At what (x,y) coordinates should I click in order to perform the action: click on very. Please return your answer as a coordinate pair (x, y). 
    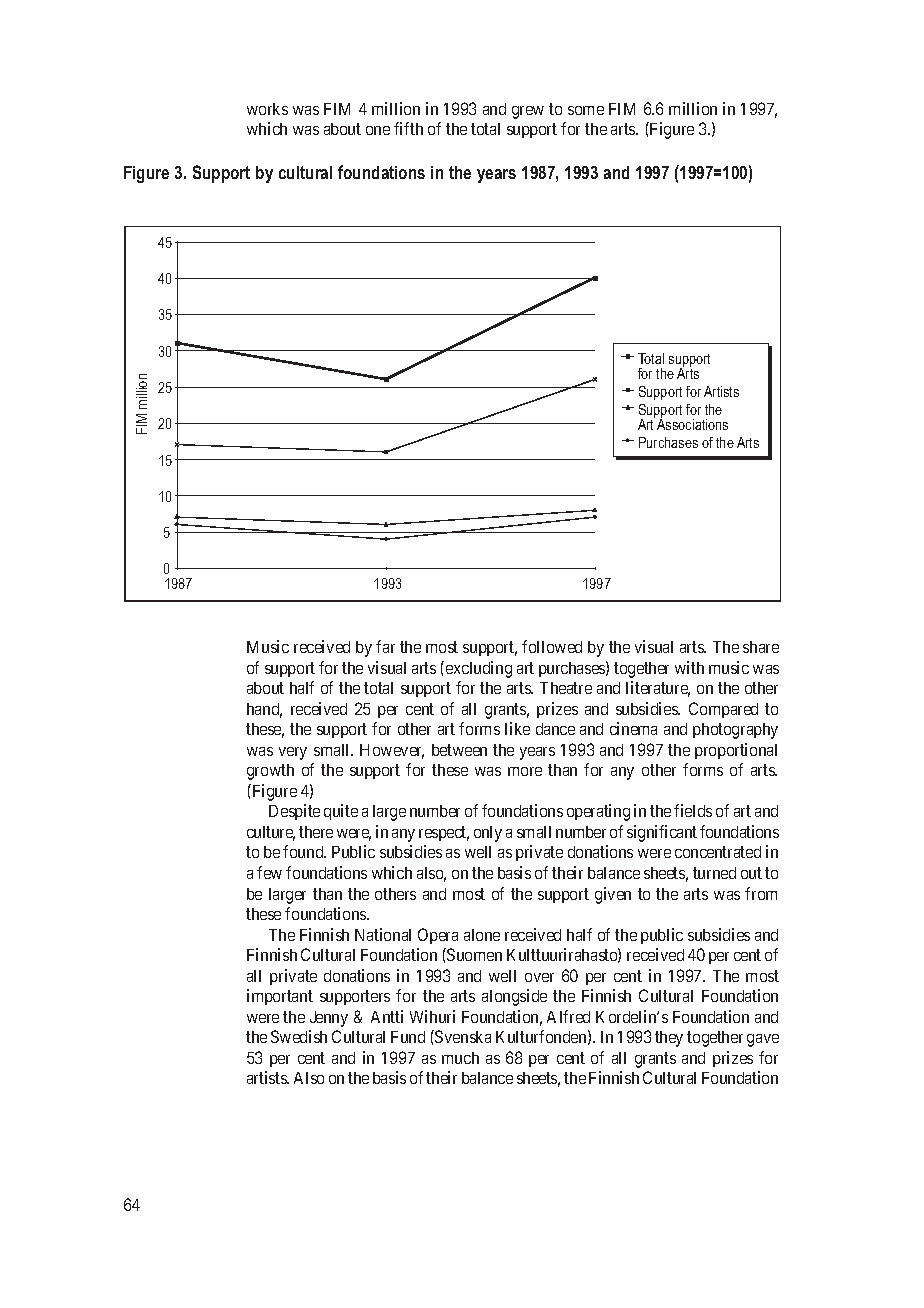
    Looking at the image, I should click on (293, 753).
